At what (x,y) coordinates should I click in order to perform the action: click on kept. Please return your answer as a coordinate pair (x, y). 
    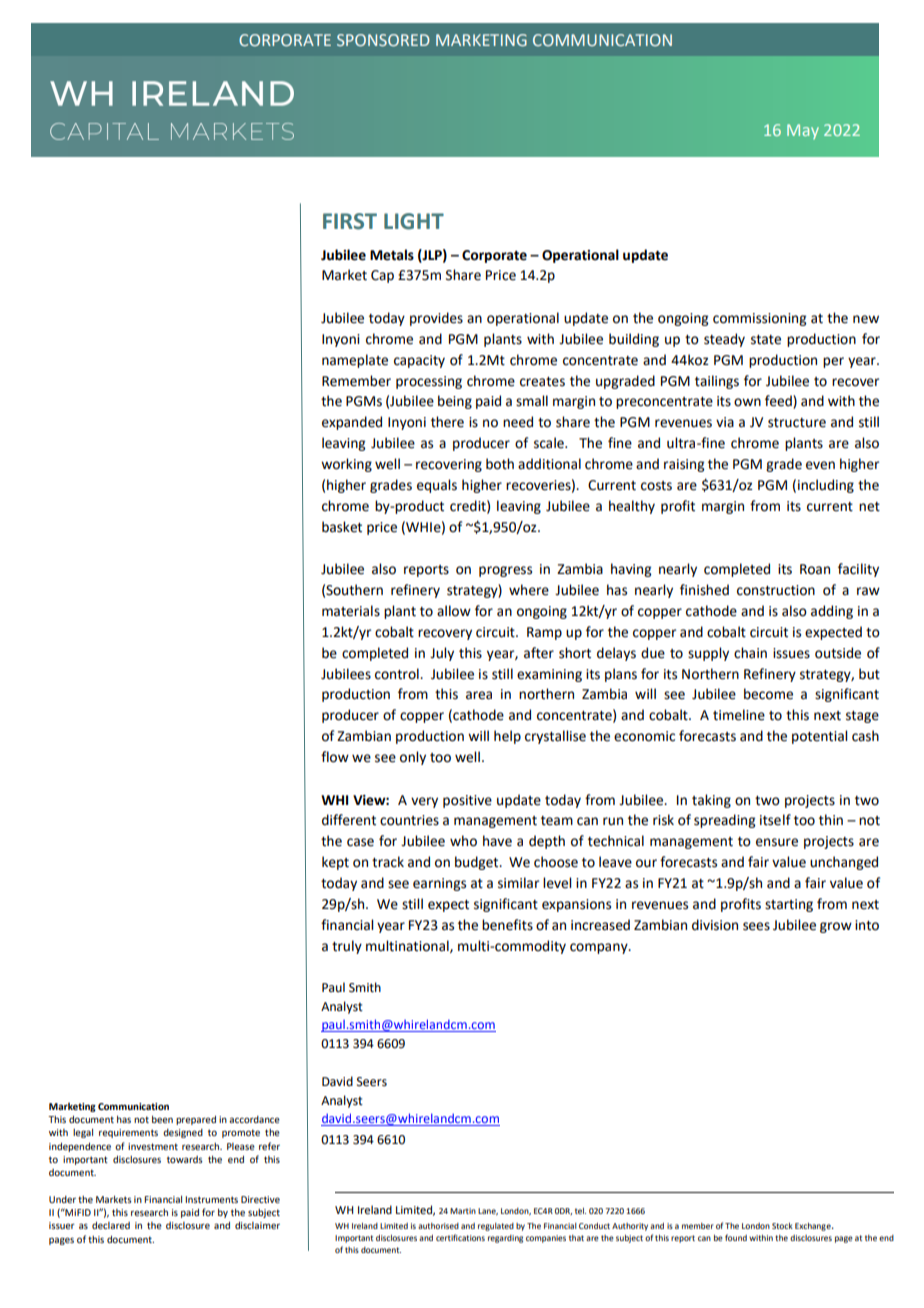
    Looking at the image, I should click on (335, 863).
